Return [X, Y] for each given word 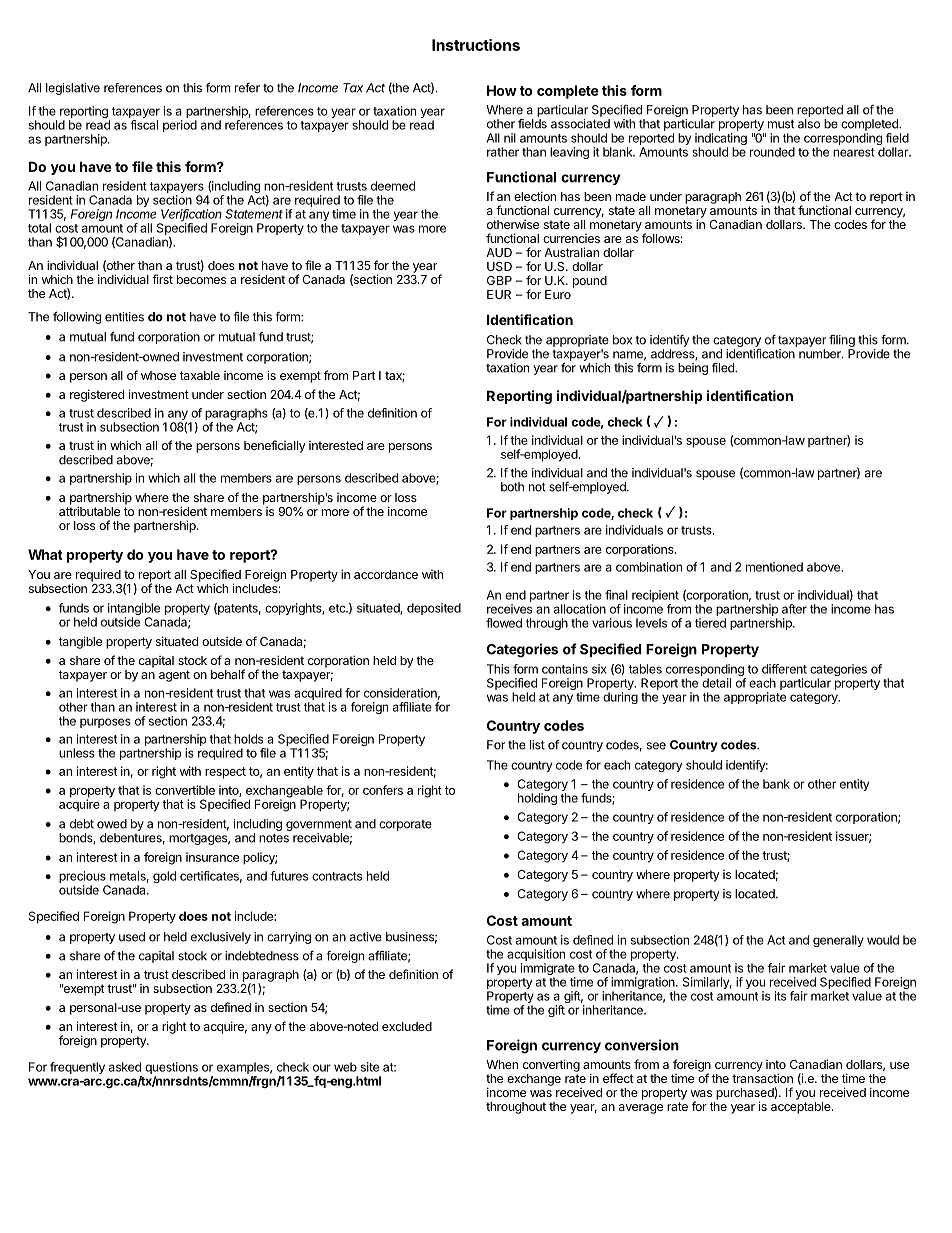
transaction [762, 1078]
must [781, 124]
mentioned [774, 567]
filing [842, 341]
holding [537, 799]
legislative [73, 89]
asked [125, 1067]
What [45, 554]
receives [509, 609]
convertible [185, 790]
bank [776, 784]
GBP [499, 280]
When [502, 1064]
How [502, 90]
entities [124, 317]
